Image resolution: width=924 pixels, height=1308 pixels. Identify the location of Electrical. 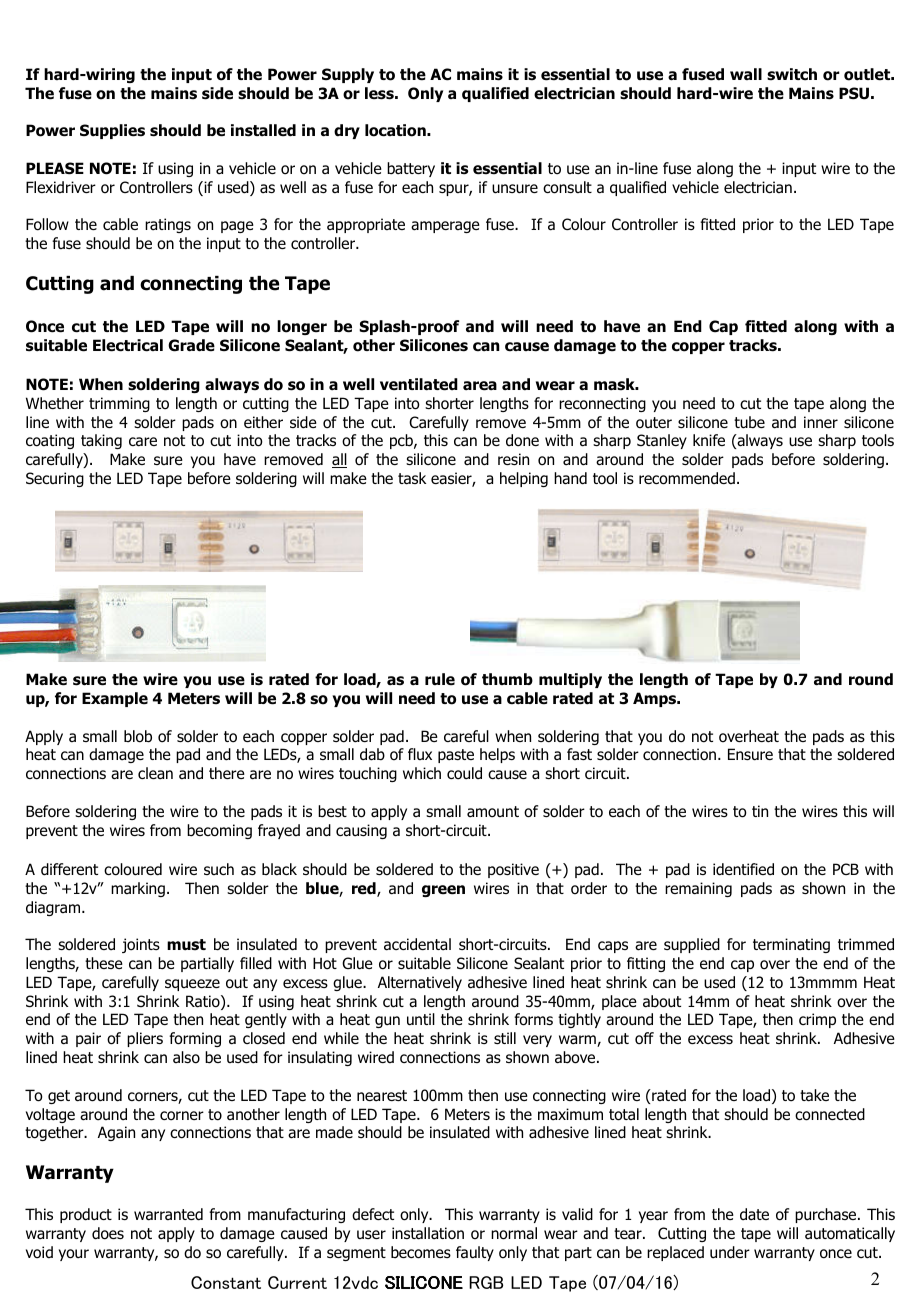
(128, 345).
